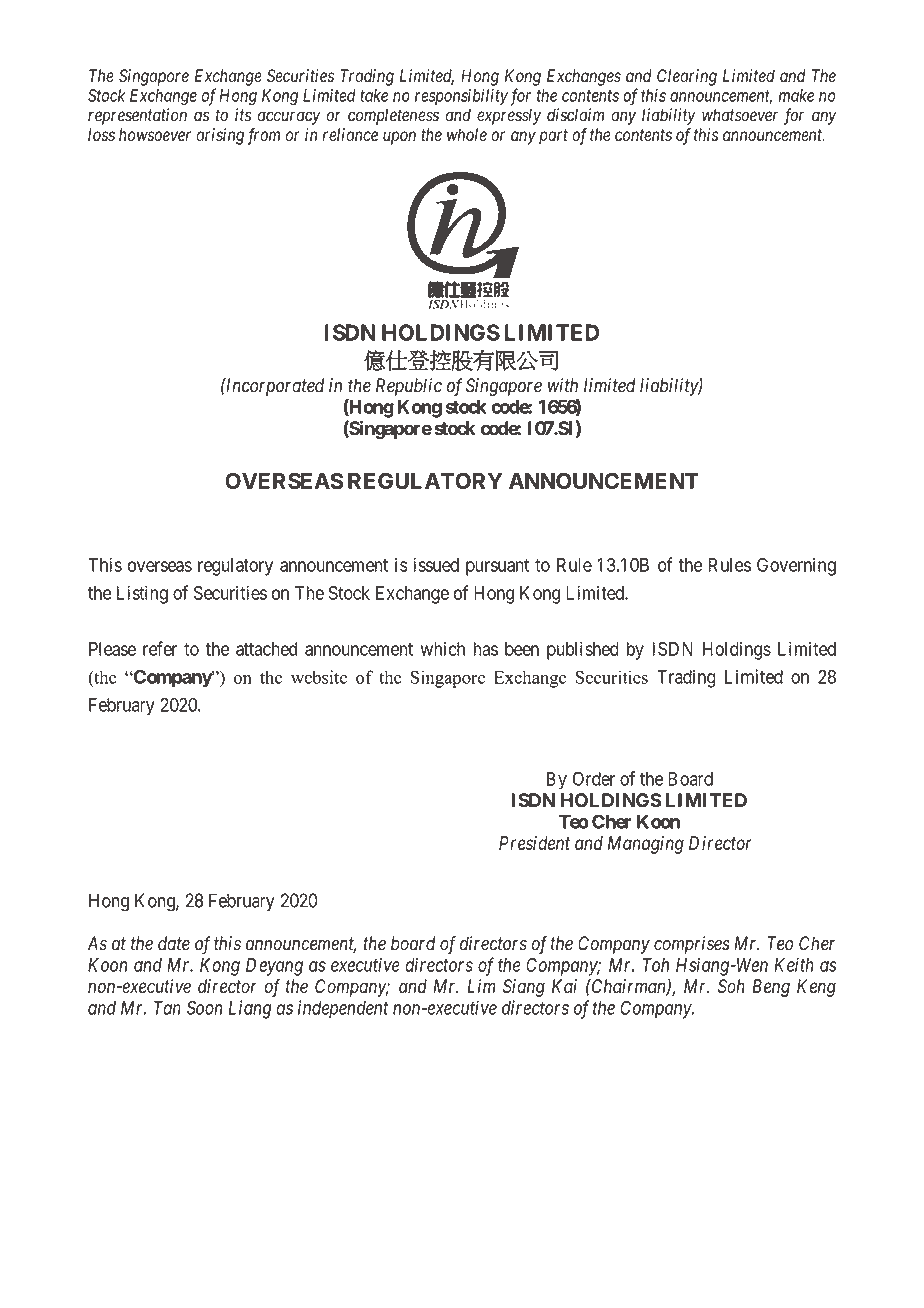  I want to click on issued, so click(436, 564).
